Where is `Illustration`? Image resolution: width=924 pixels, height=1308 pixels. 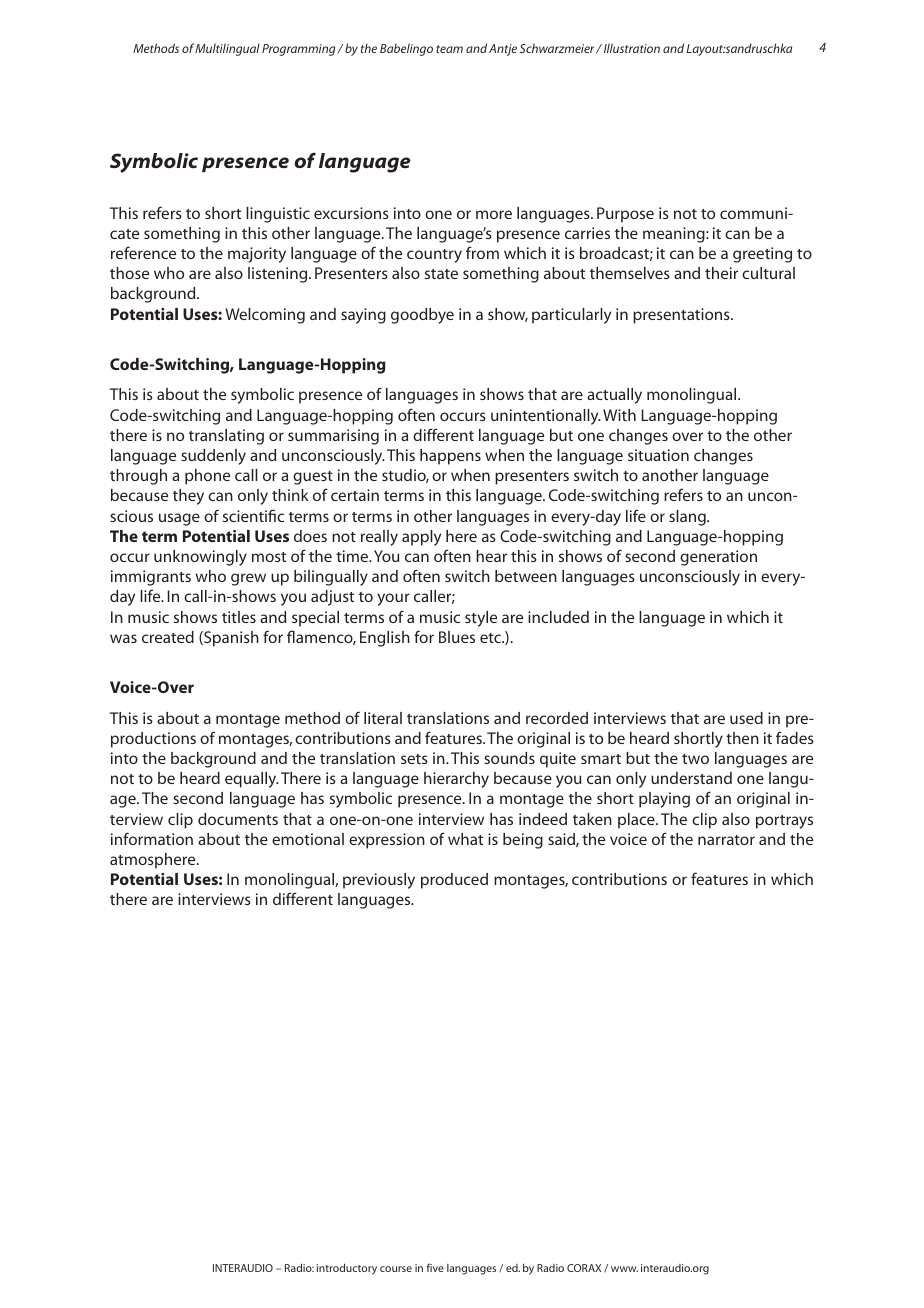
Illustration is located at coordinates (630, 48).
